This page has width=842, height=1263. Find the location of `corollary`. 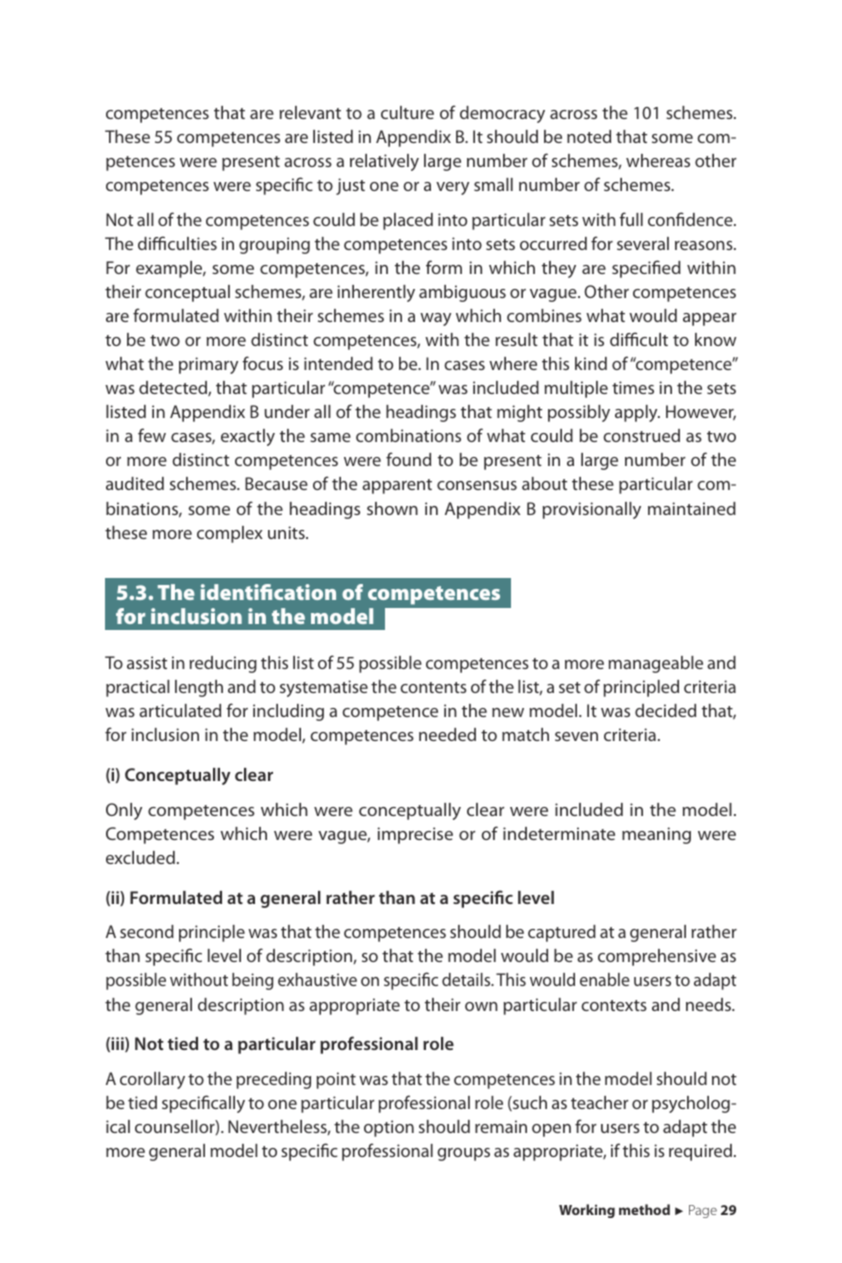

corollary is located at coordinates (152, 1080).
